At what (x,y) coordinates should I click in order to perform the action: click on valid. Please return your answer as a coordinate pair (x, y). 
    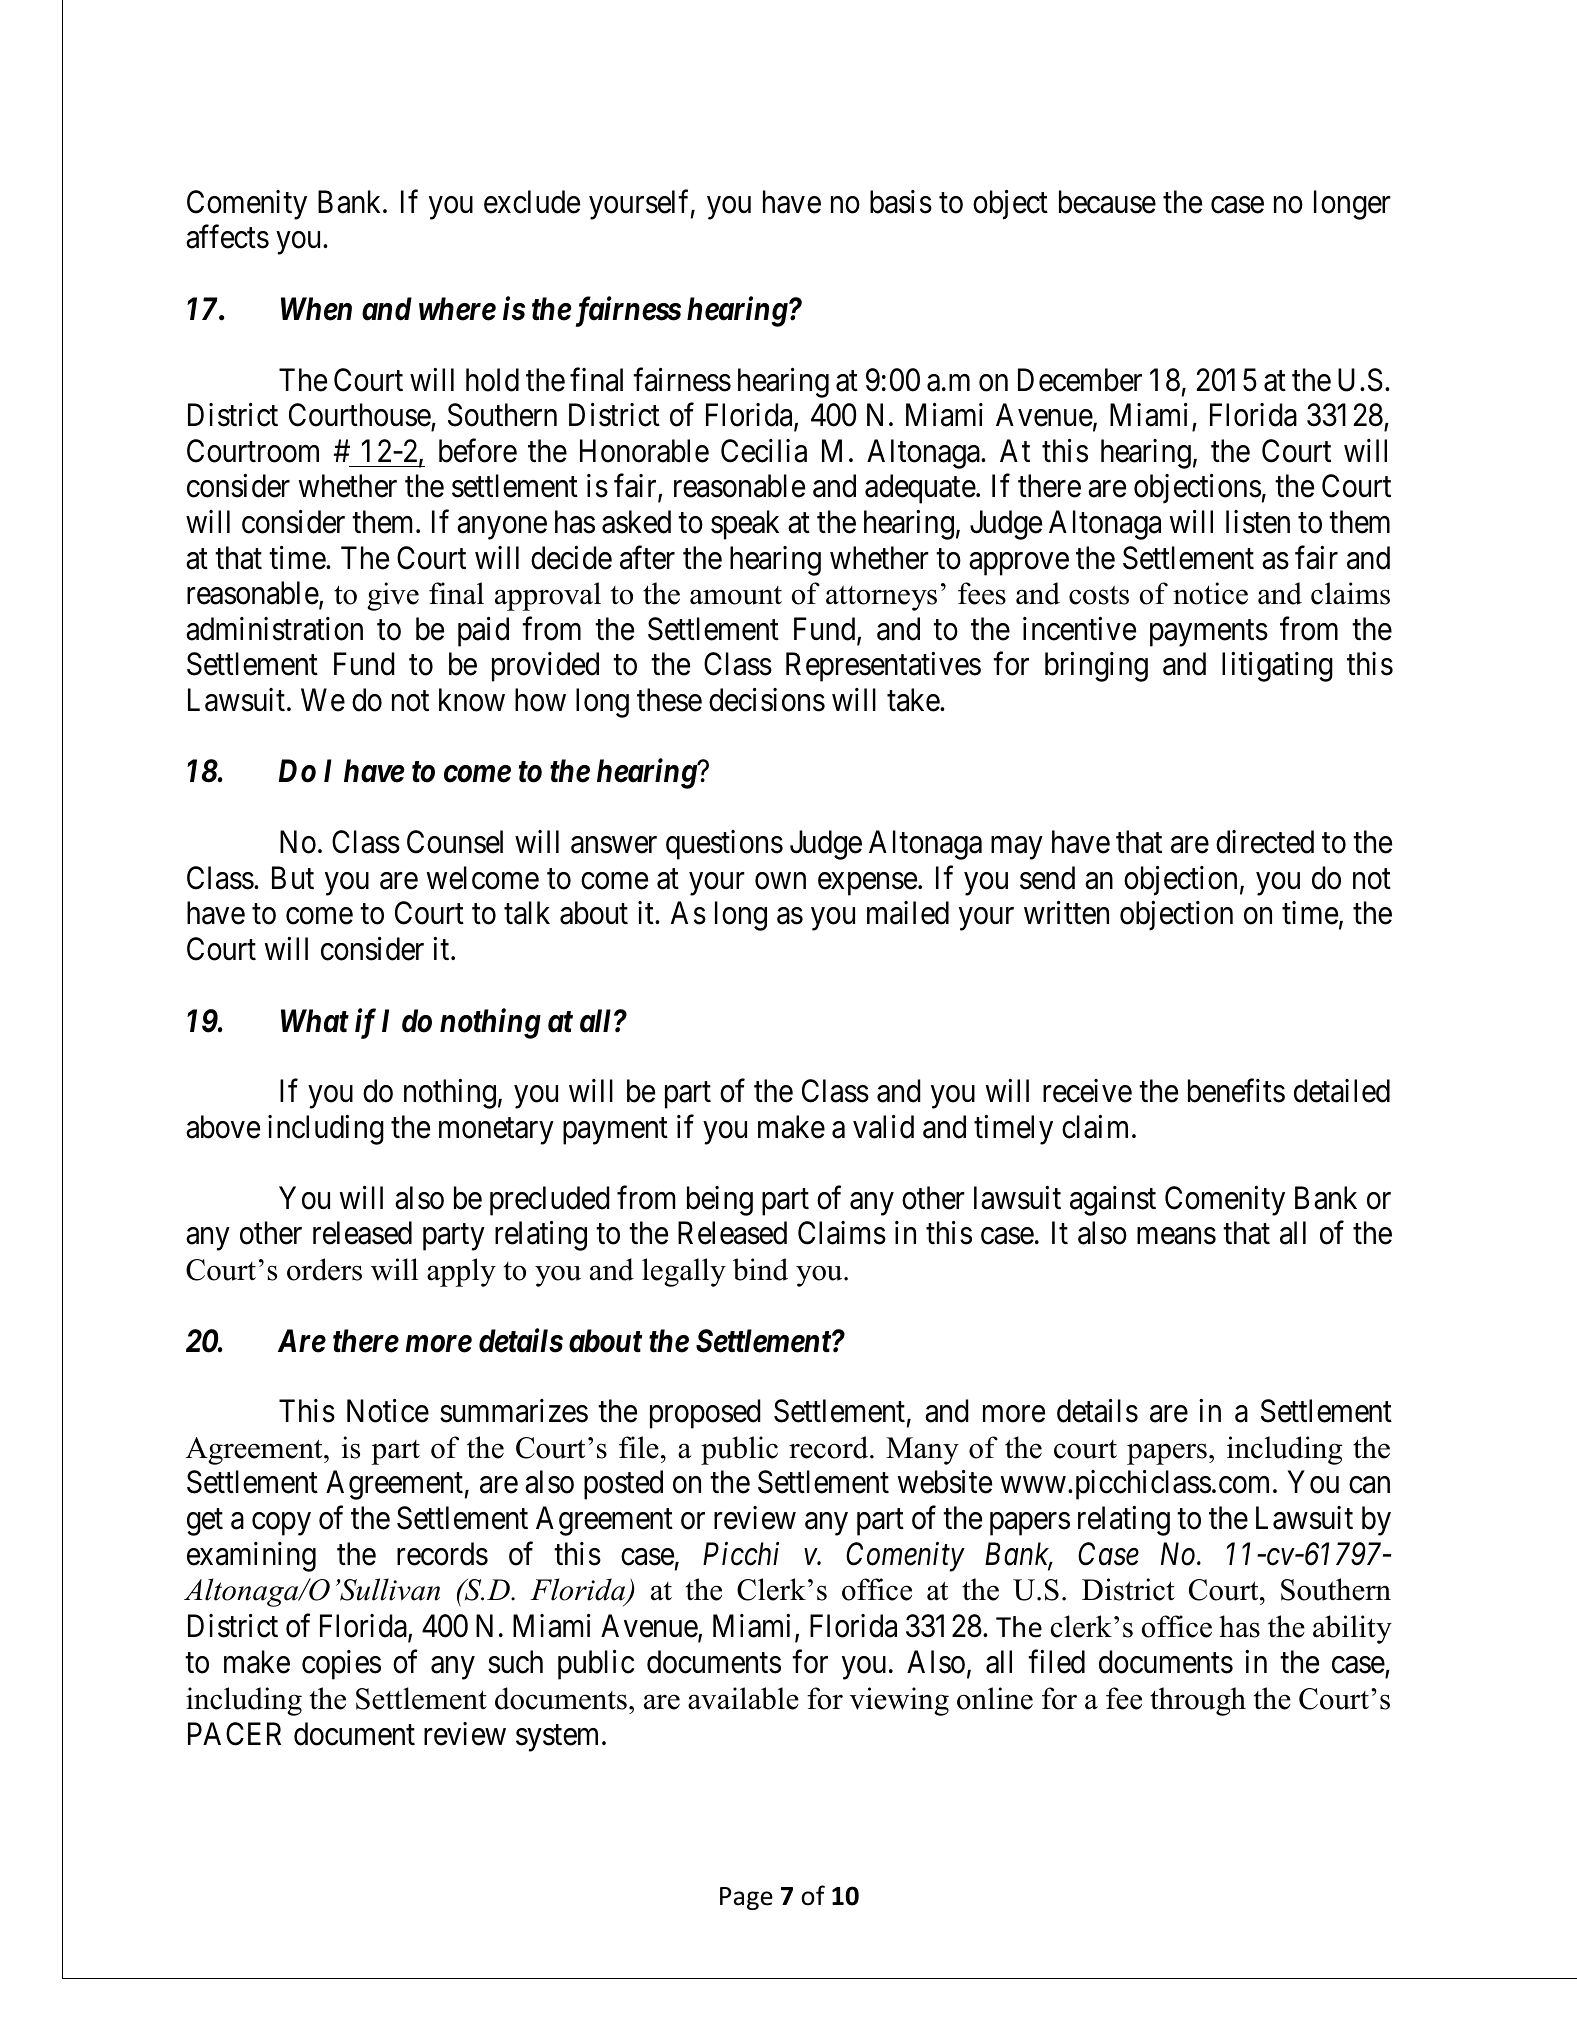
    Looking at the image, I should click on (883, 1127).
